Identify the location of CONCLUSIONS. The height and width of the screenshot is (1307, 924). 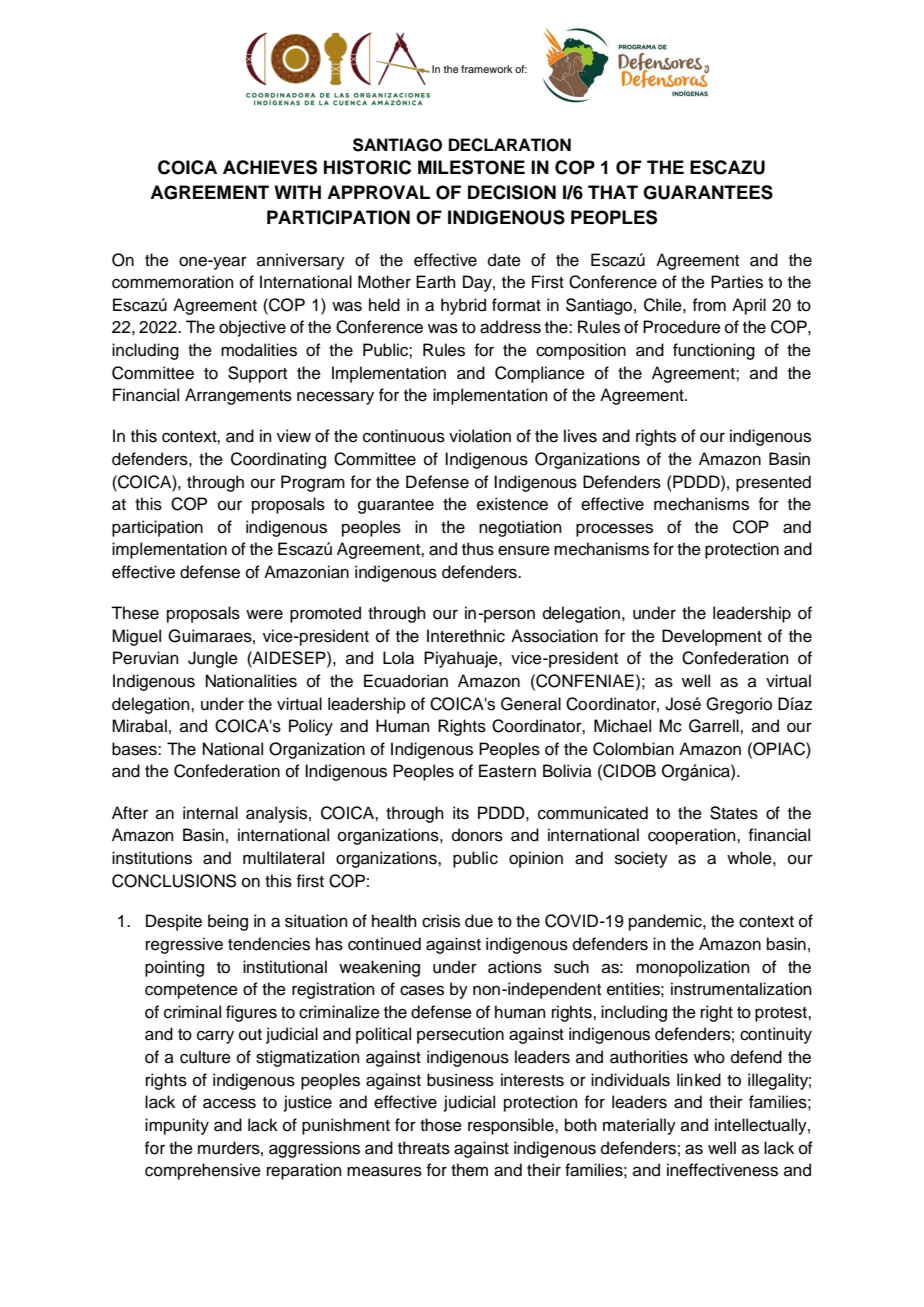
(174, 881).
